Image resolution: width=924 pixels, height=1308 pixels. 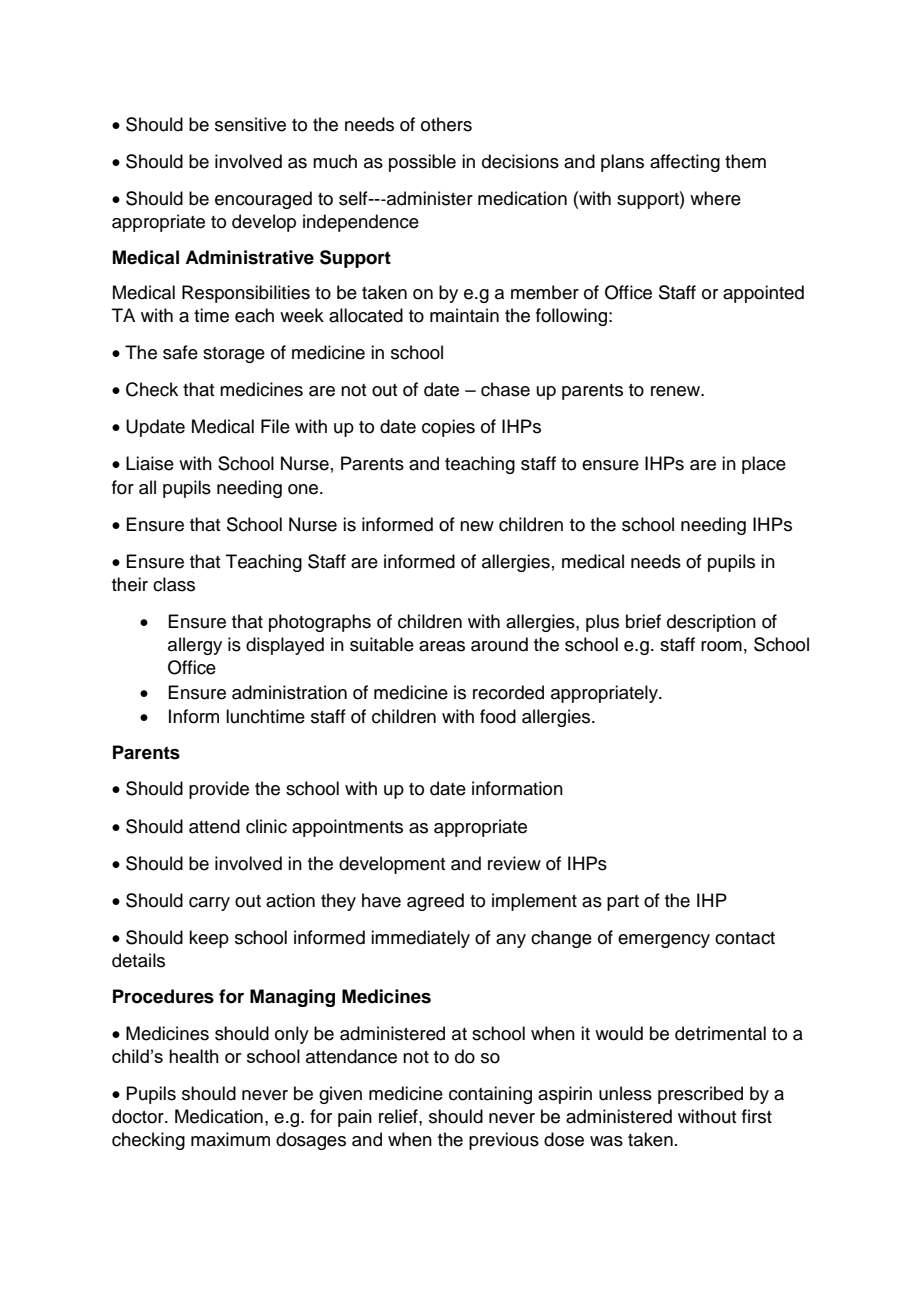 What do you see at coordinates (685, 163) in the screenshot?
I see `affecting` at bounding box center [685, 163].
